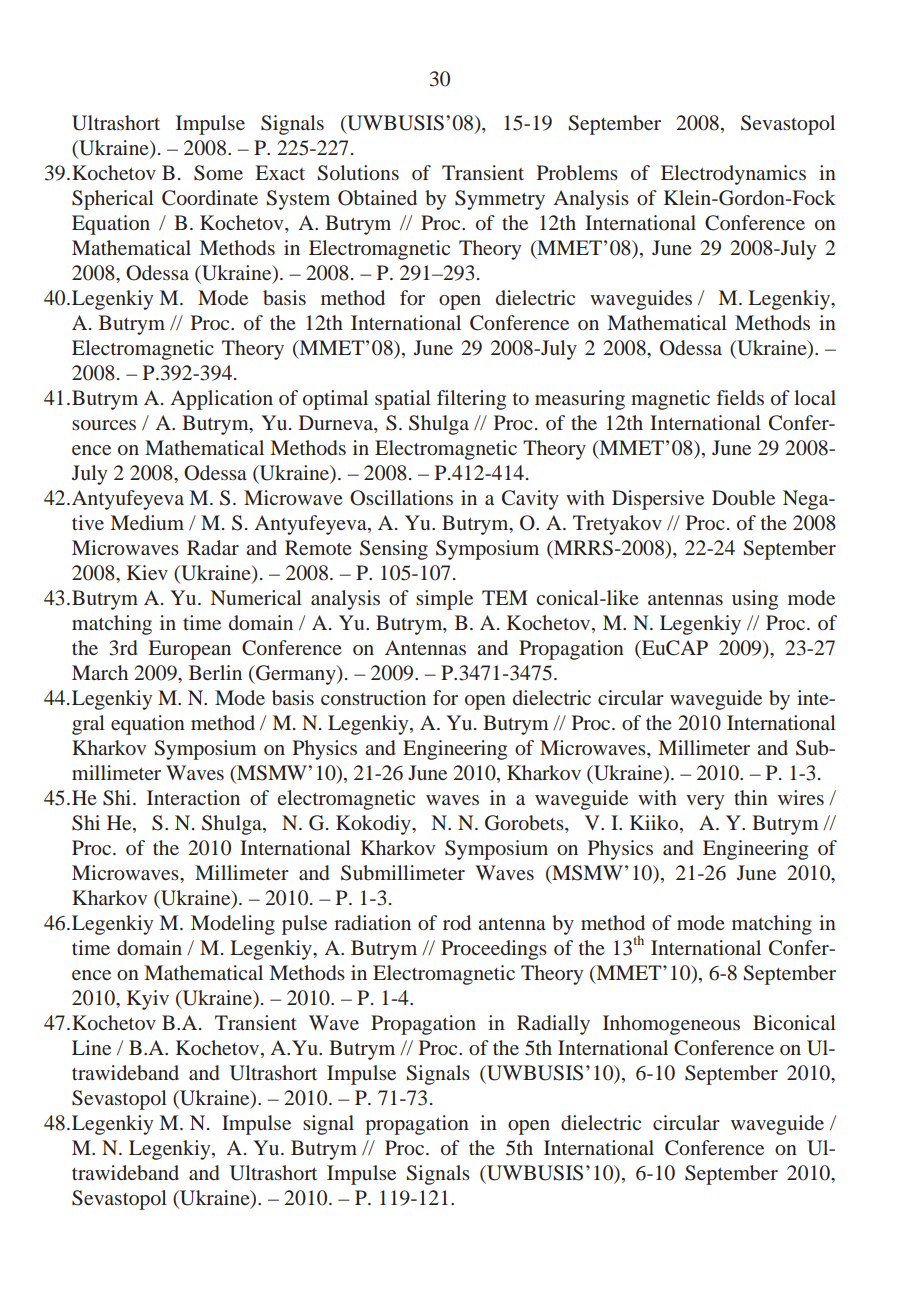 The width and height of the image is (924, 1308). Describe the element at coordinates (733, 175) in the image. I see `Electrodynamics` at that location.
